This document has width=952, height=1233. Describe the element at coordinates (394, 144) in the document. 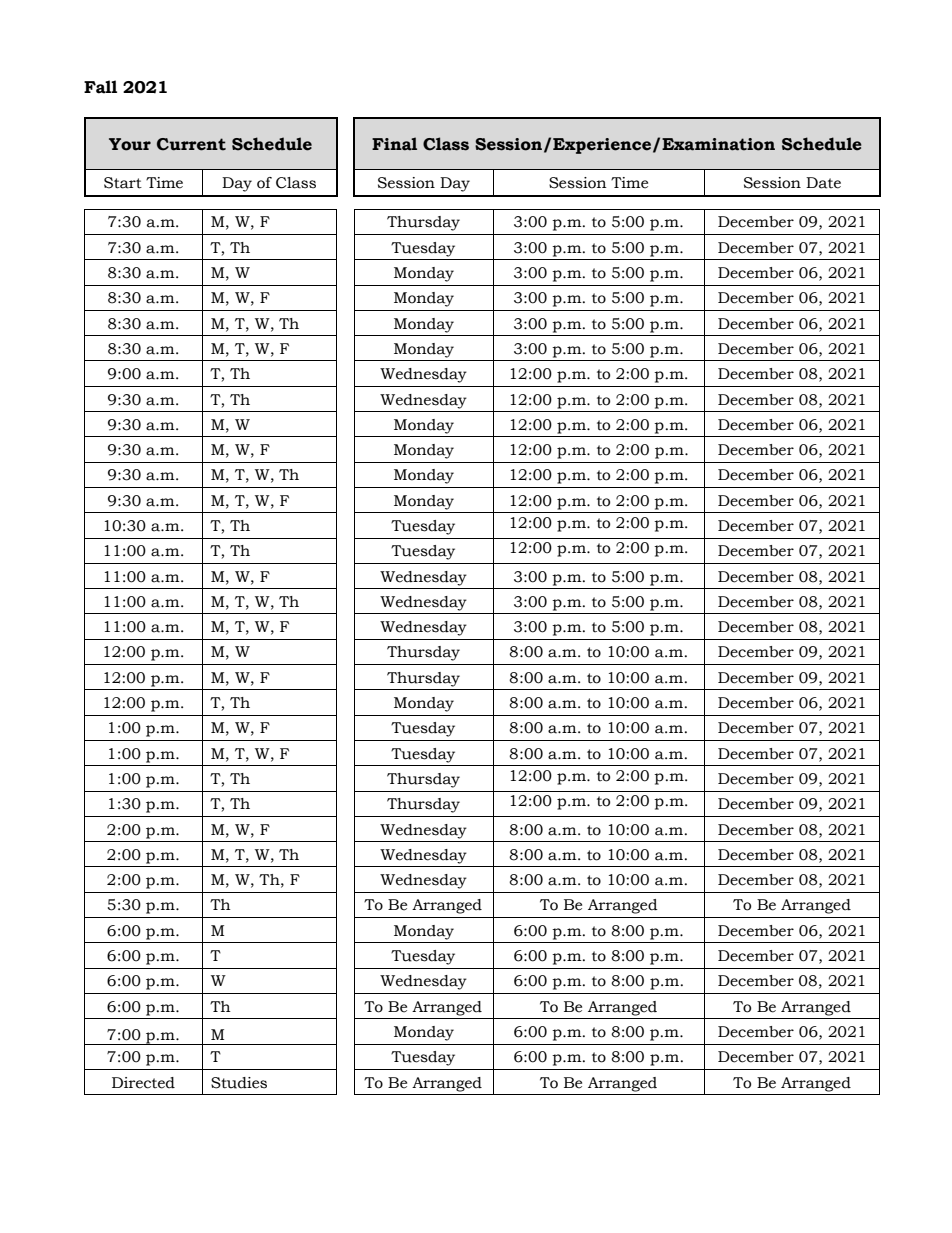

I see `Final` at that location.
